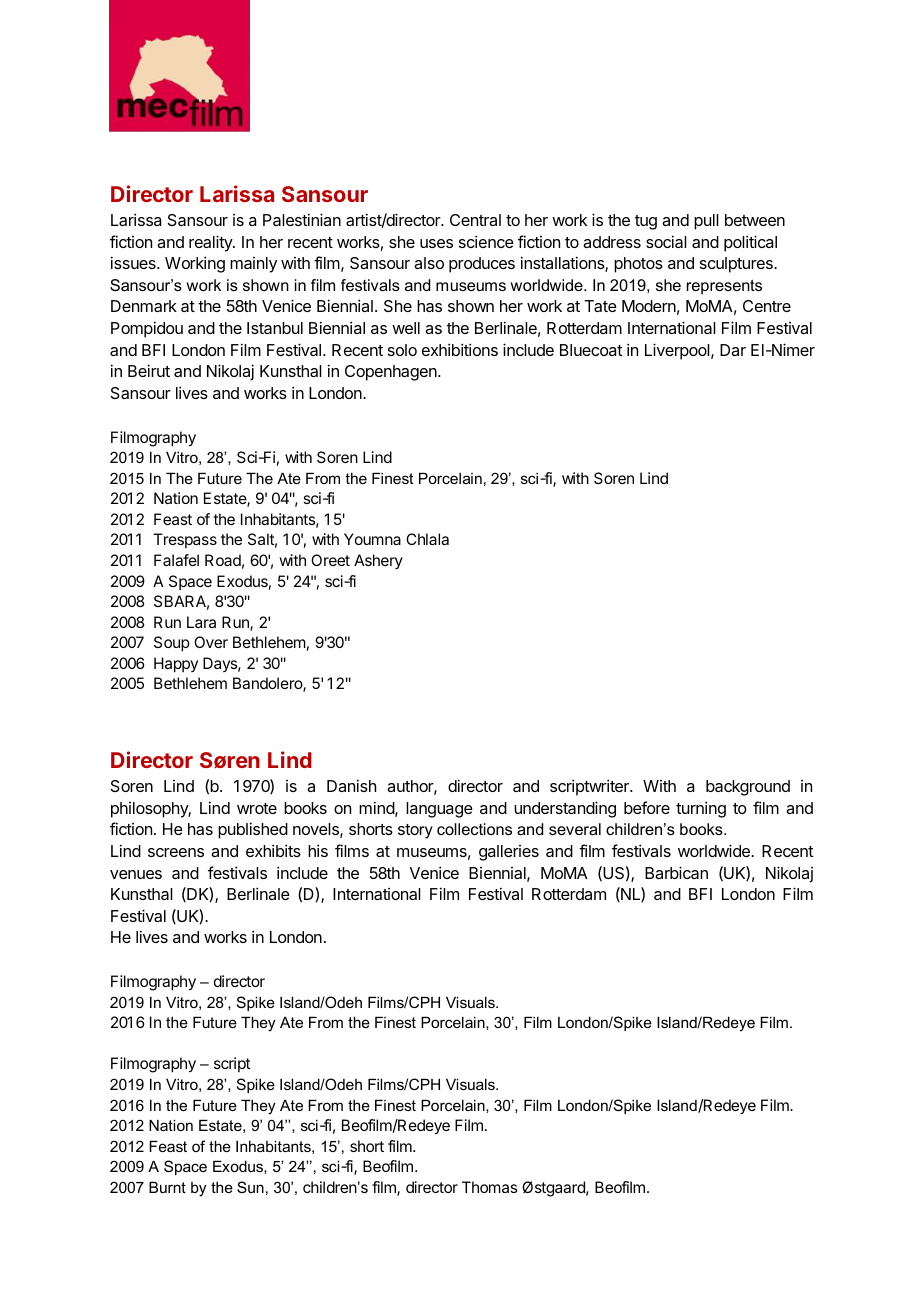 This page has width=924, height=1308. What do you see at coordinates (748, 788) in the page?
I see `background` at bounding box center [748, 788].
